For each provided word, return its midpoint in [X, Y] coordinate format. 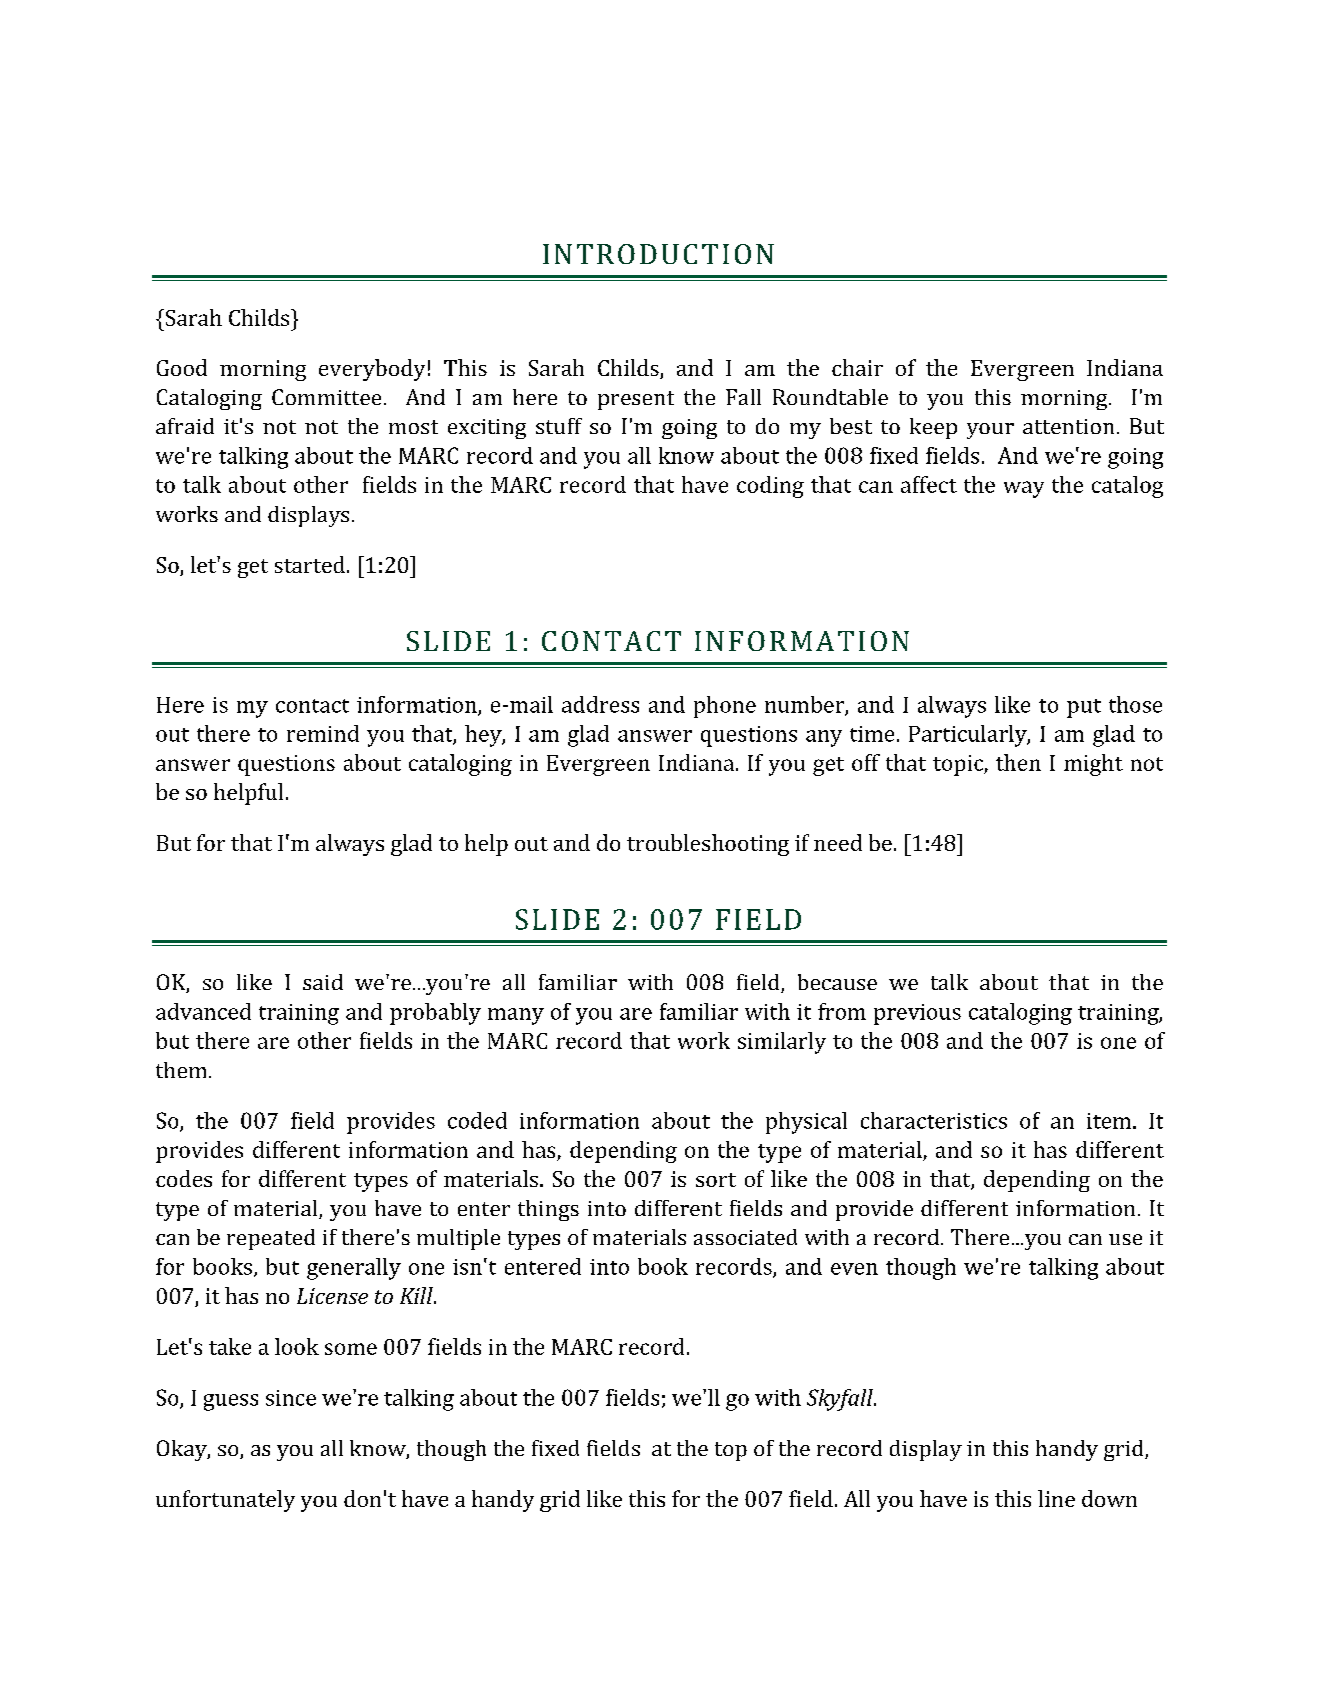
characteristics [934, 1120]
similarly [782, 1043]
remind [323, 733]
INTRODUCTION [658, 254]
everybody [372, 370]
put [1084, 708]
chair [857, 367]
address [600, 704]
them [181, 1070]
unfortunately [225, 1501]
